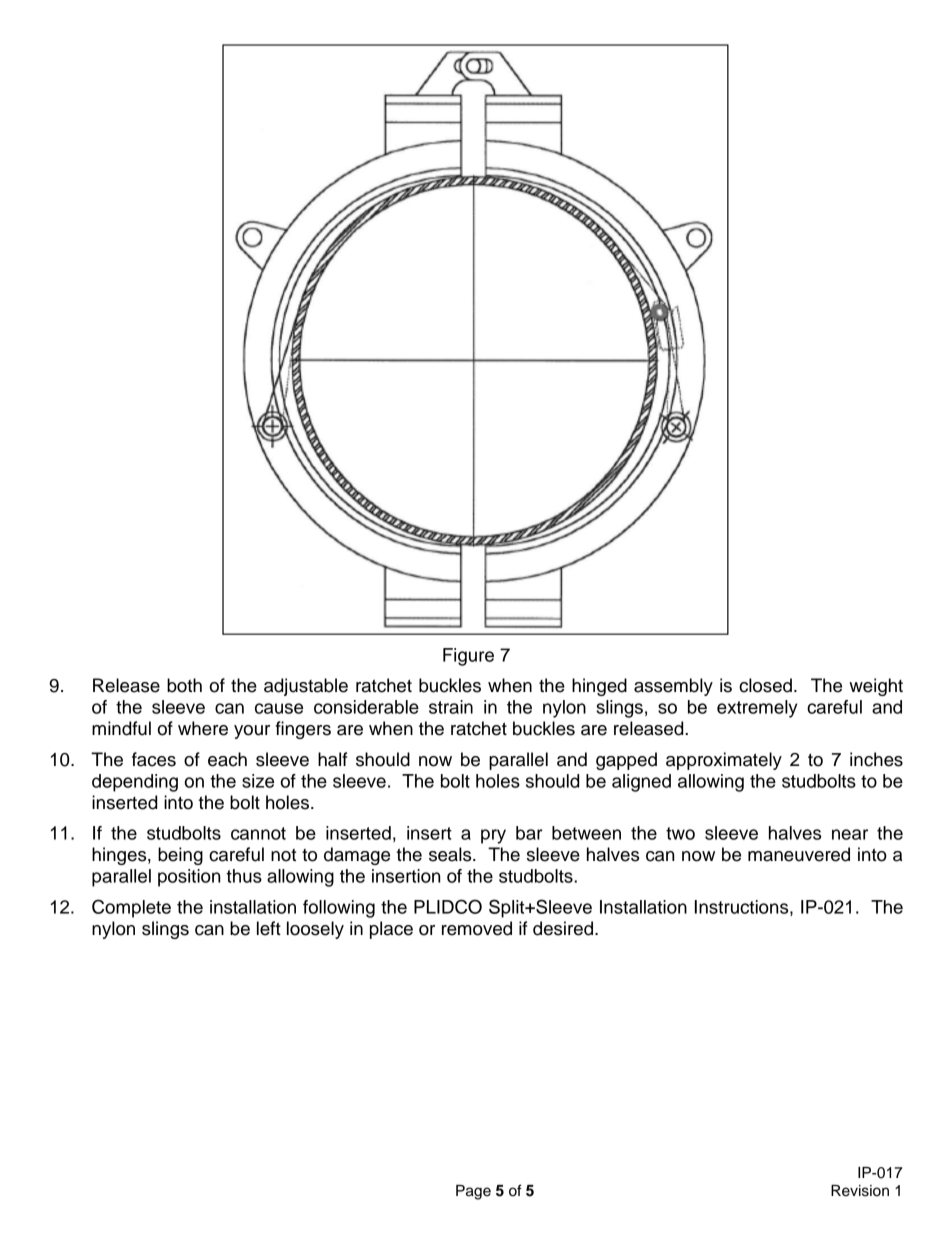 The width and height of the page is (952, 1233). I want to click on both, so click(184, 685).
